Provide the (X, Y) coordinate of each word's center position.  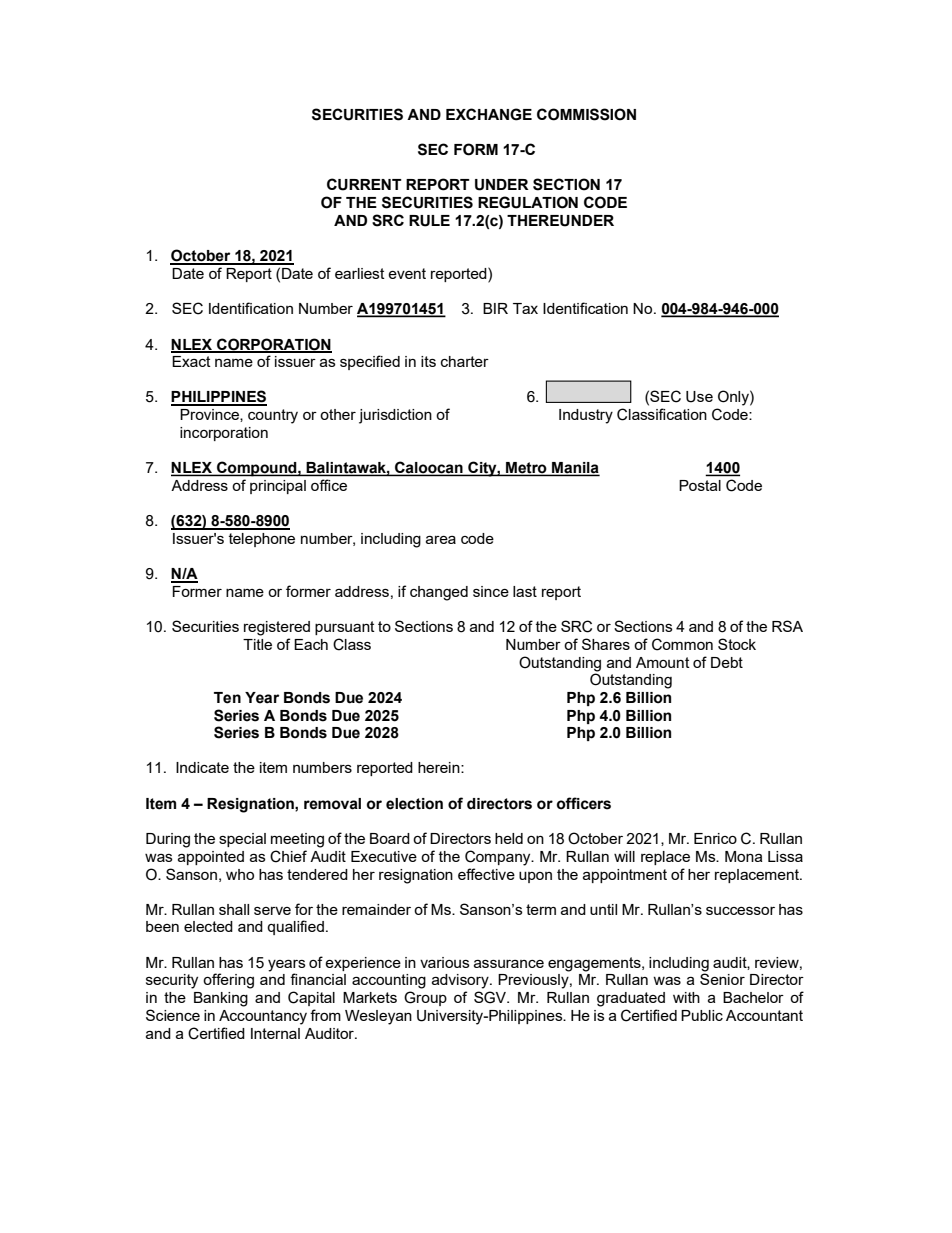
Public (702, 1015)
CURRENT (364, 184)
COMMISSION (586, 114)
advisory (461, 981)
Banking (221, 999)
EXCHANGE (489, 114)
